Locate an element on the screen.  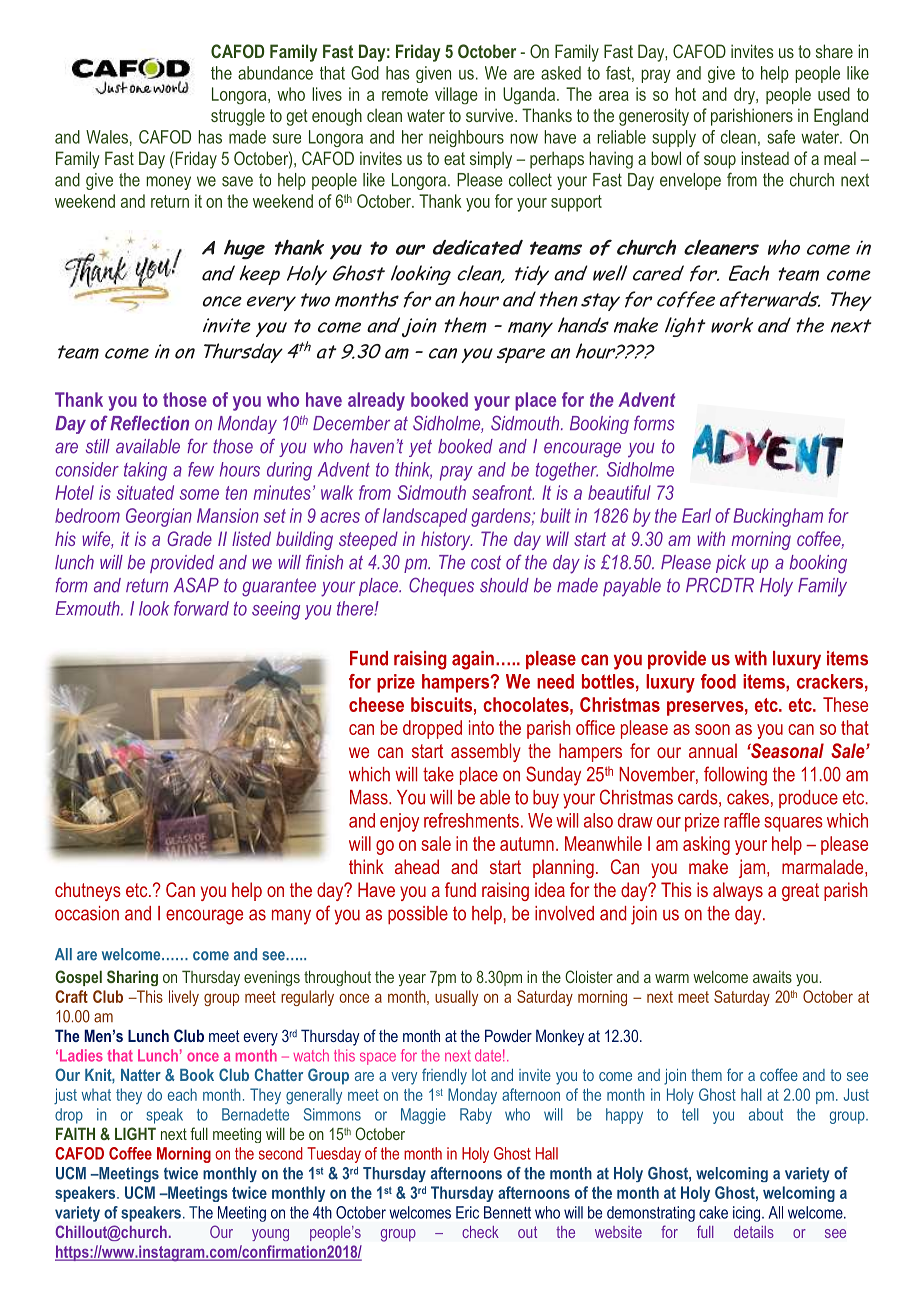
struggle is located at coordinates (238, 117).
